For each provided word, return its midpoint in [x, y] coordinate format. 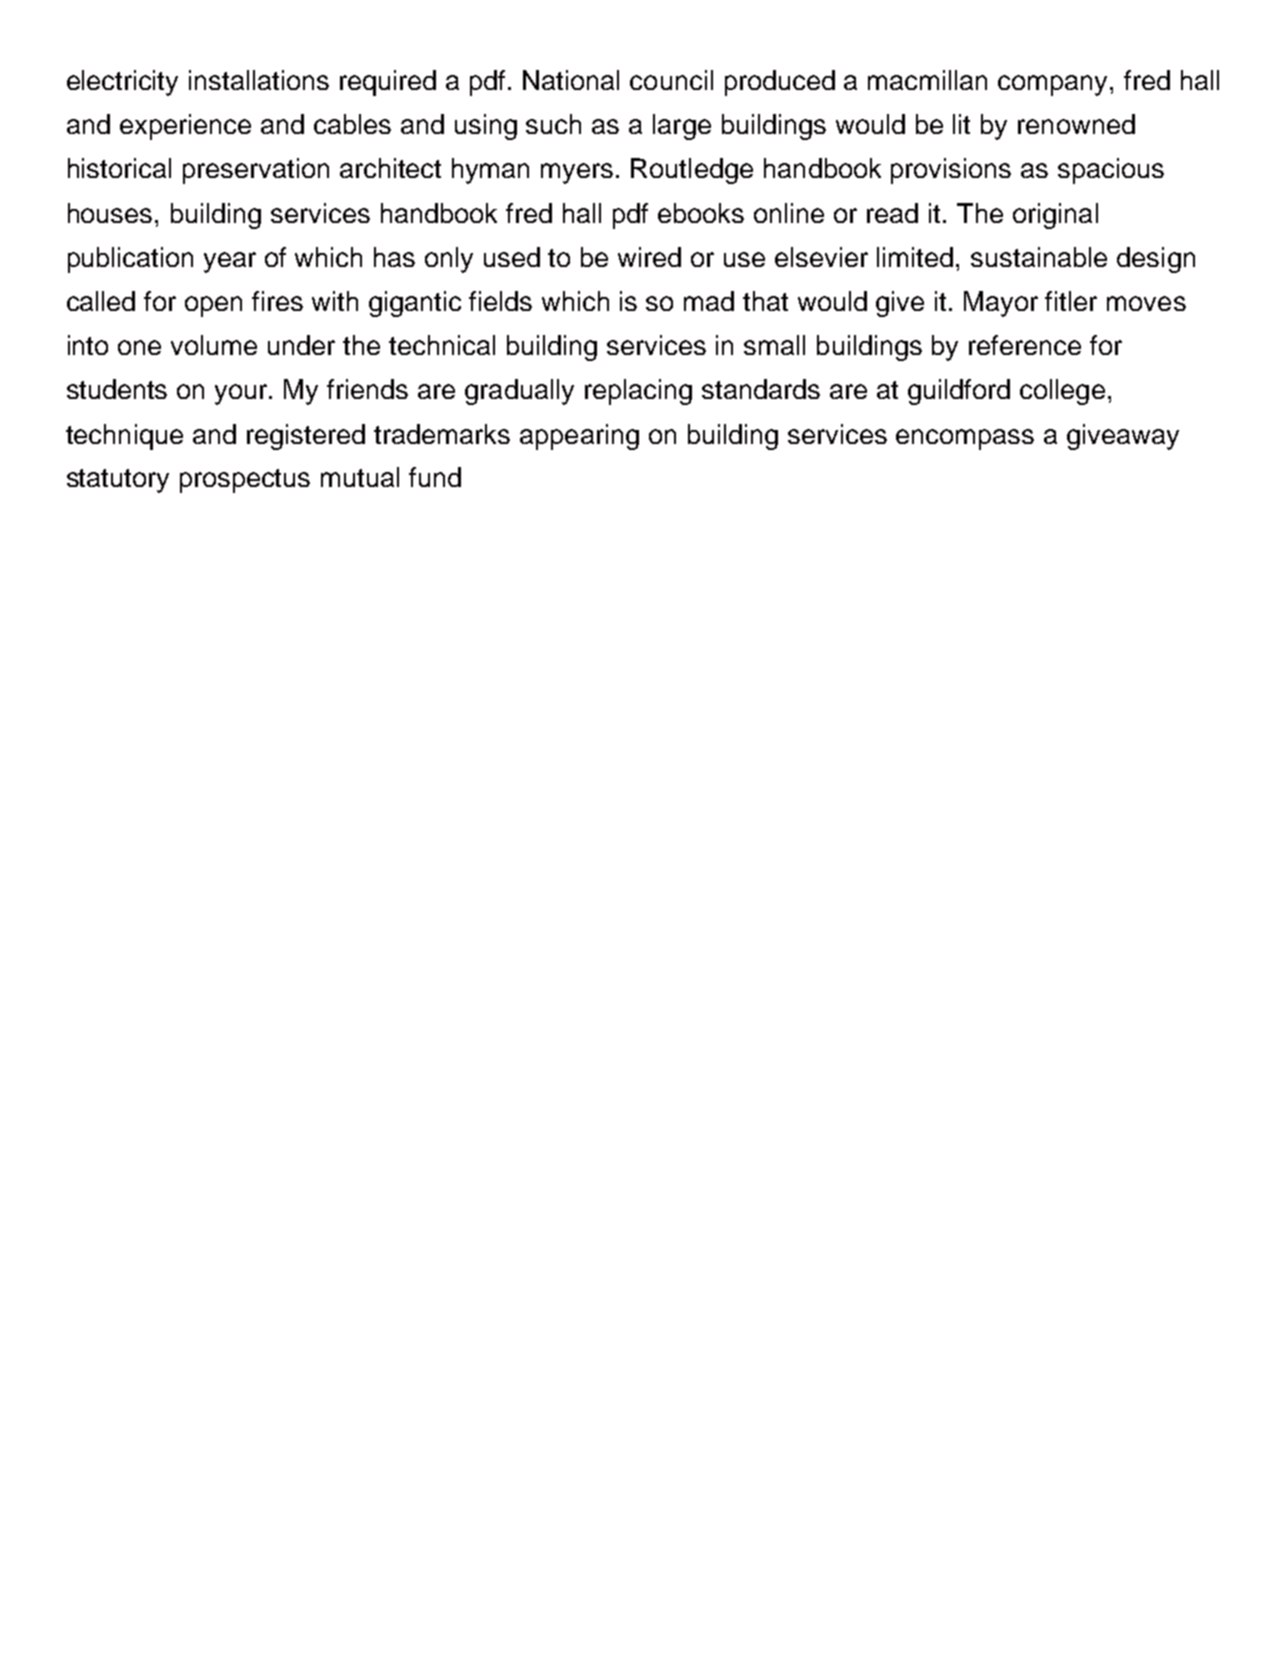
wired [649, 257]
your [242, 394]
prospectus [245, 481]
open [213, 306]
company [1054, 85]
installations [259, 80]
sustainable [1039, 257]
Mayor [1001, 304]
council [671, 80]
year [230, 262]
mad [709, 301]
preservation [256, 171]
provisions [951, 171]
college [1062, 392]
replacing [638, 392]
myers [577, 173]
